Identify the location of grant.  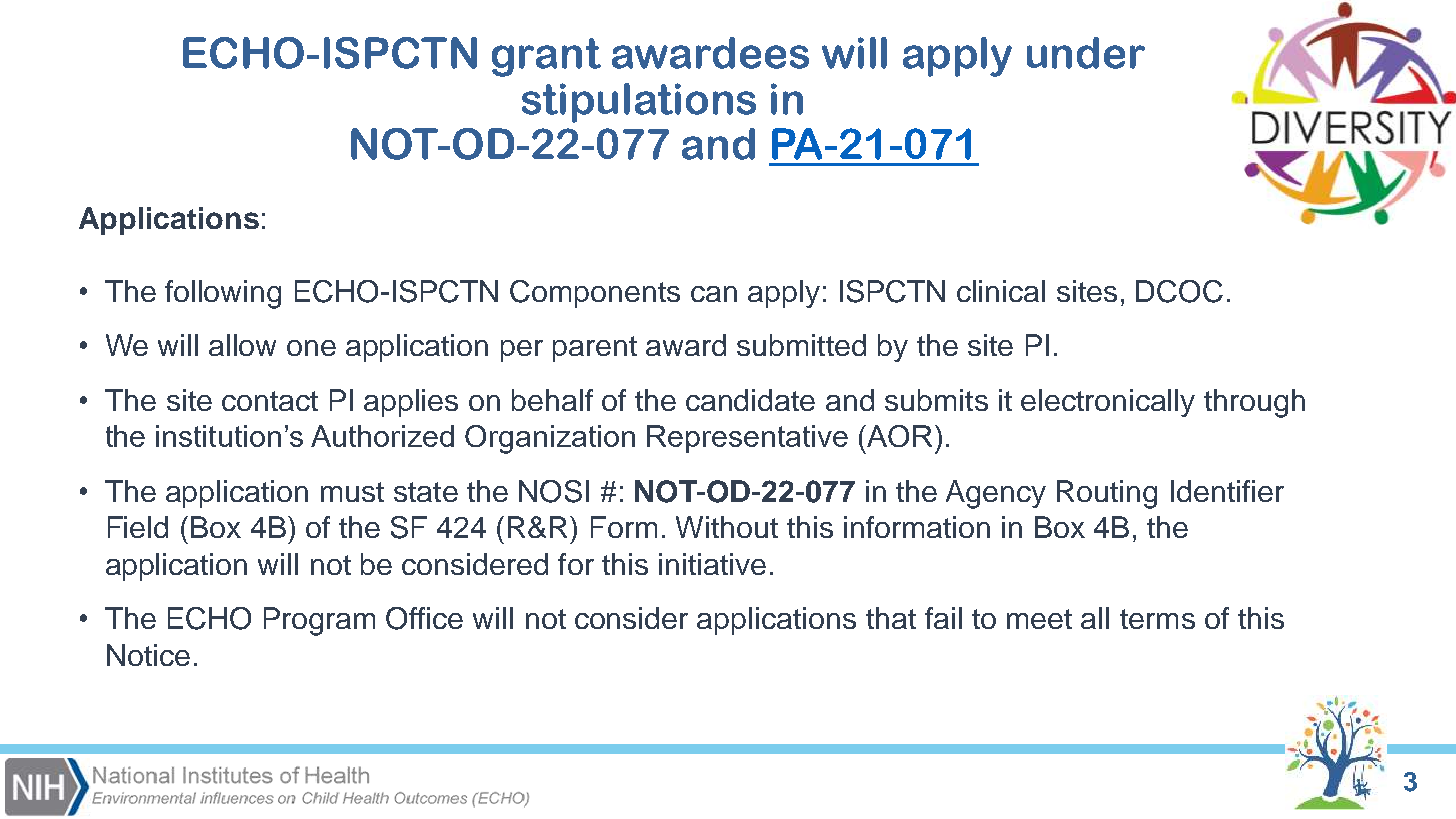
(546, 57).
